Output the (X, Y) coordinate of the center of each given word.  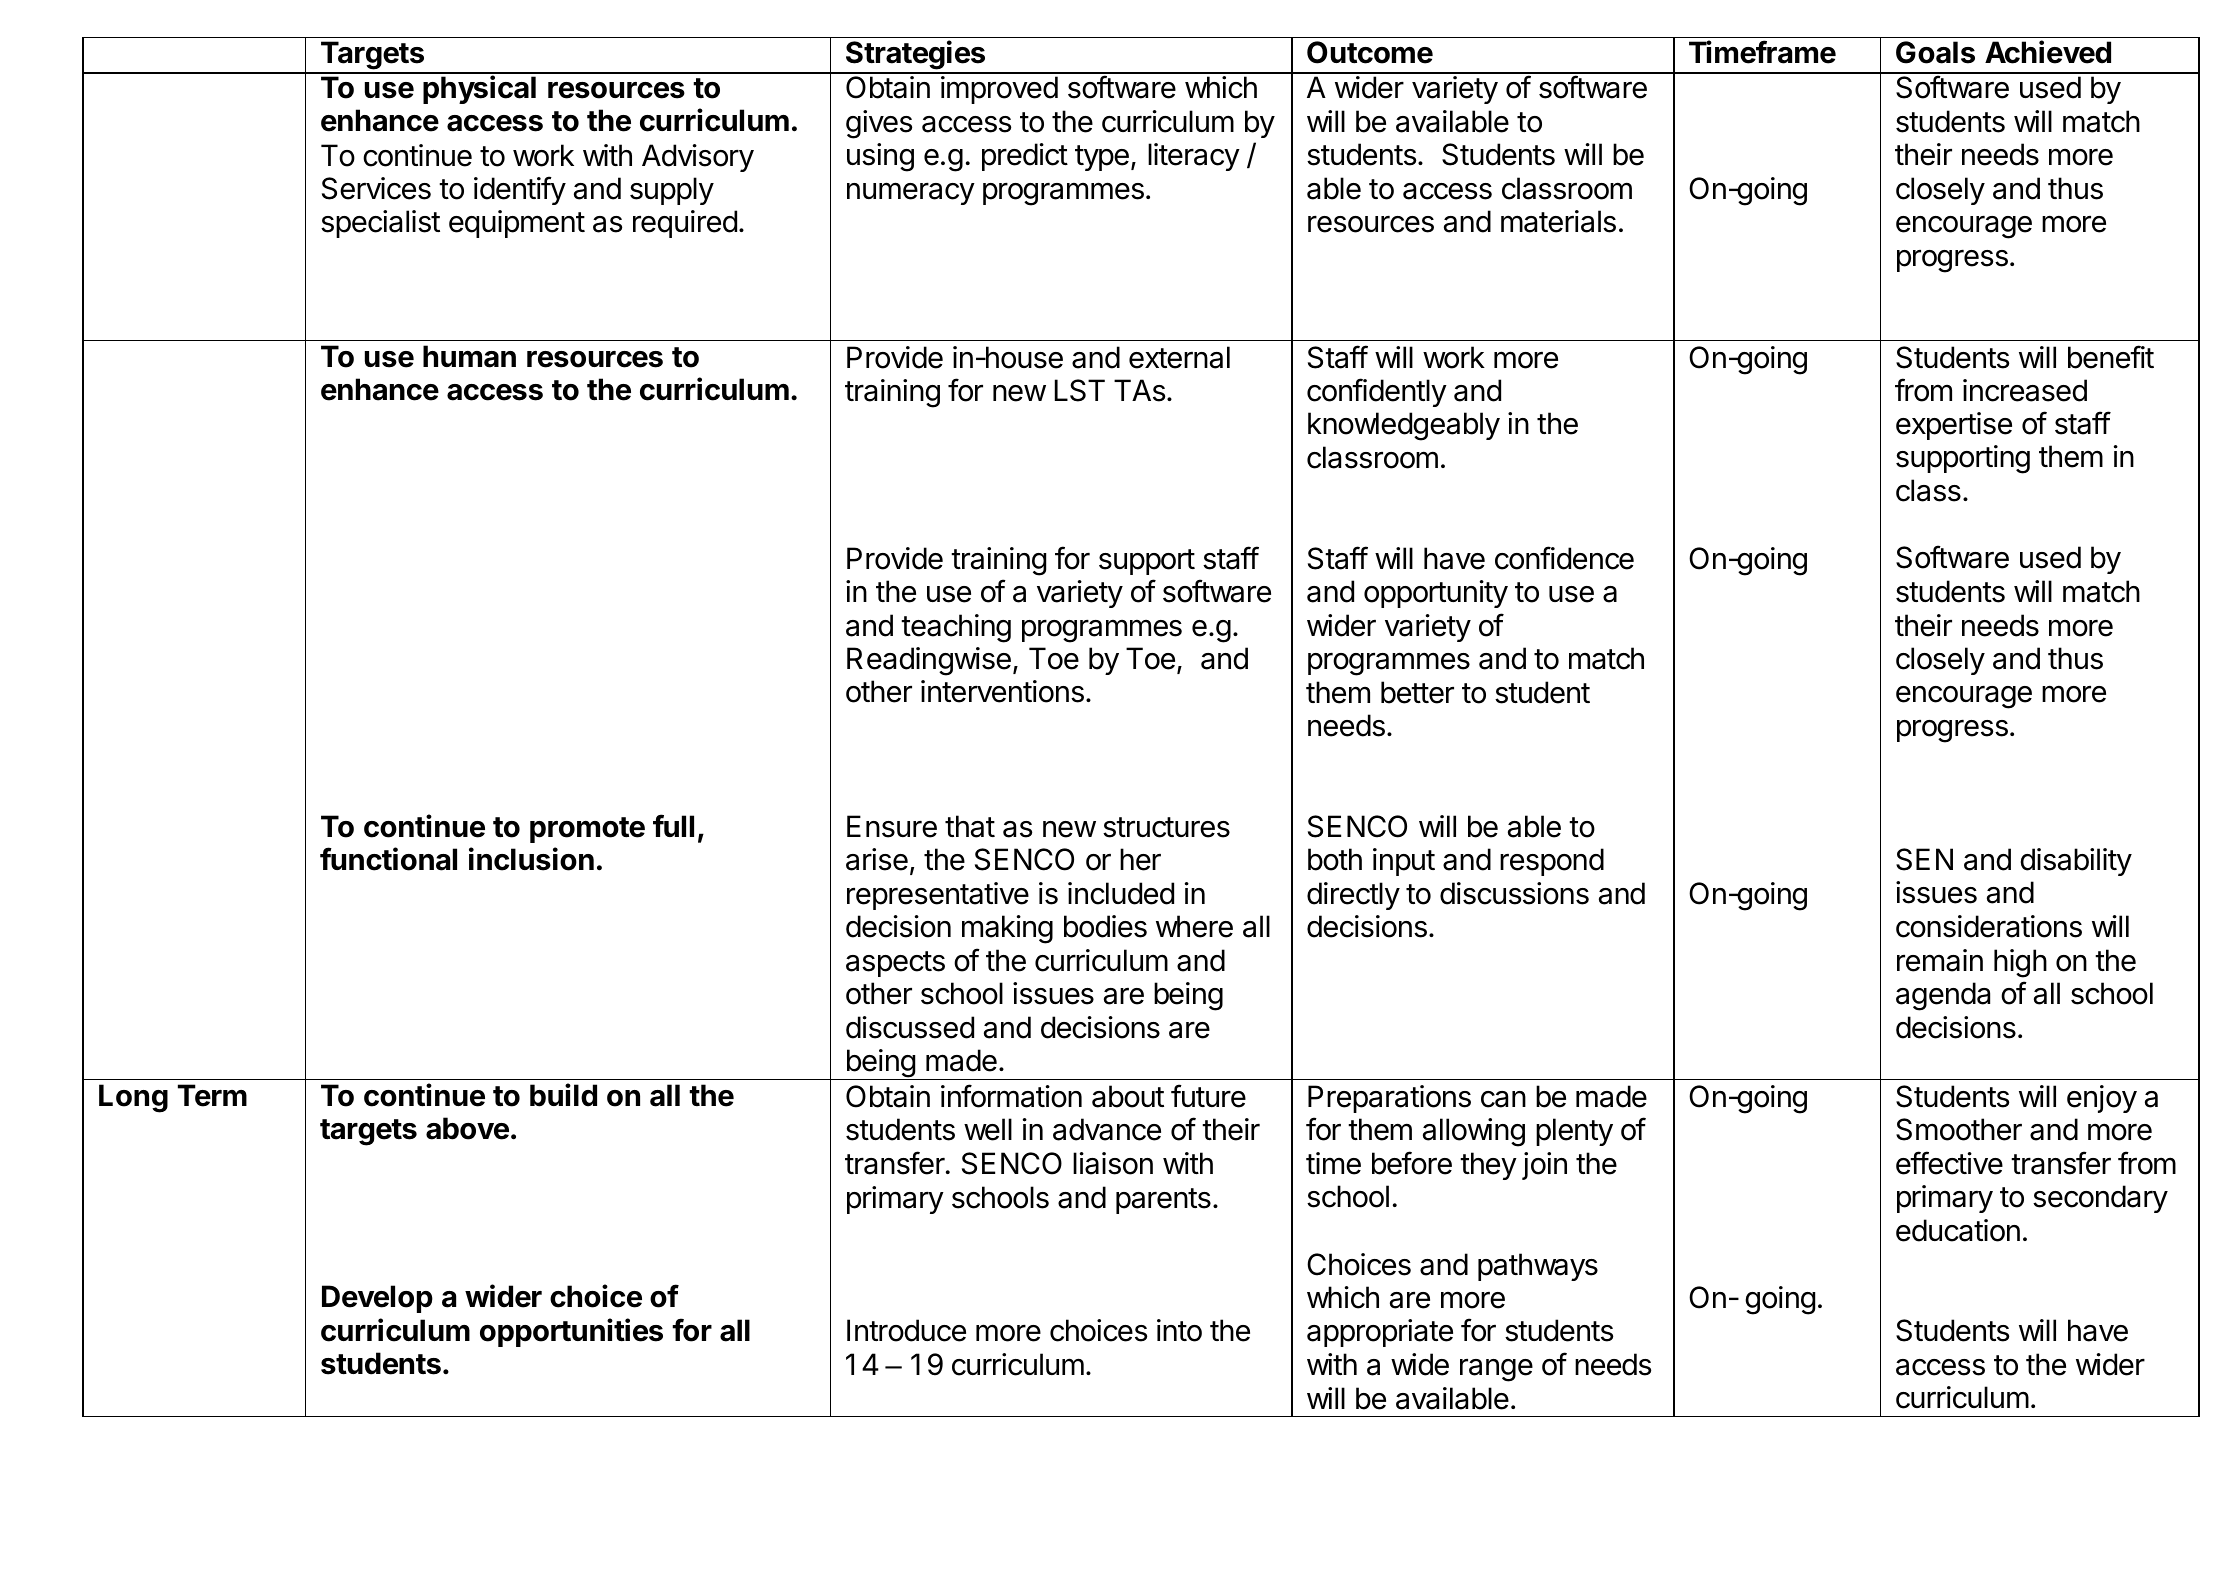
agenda (1943, 996)
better (1417, 692)
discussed (910, 1027)
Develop (377, 1299)
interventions (1002, 691)
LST (1080, 390)
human (469, 356)
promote (587, 830)
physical (479, 89)
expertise (1954, 426)
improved (999, 90)
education (1958, 1230)
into (1179, 1330)
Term (212, 1095)
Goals (1935, 52)
